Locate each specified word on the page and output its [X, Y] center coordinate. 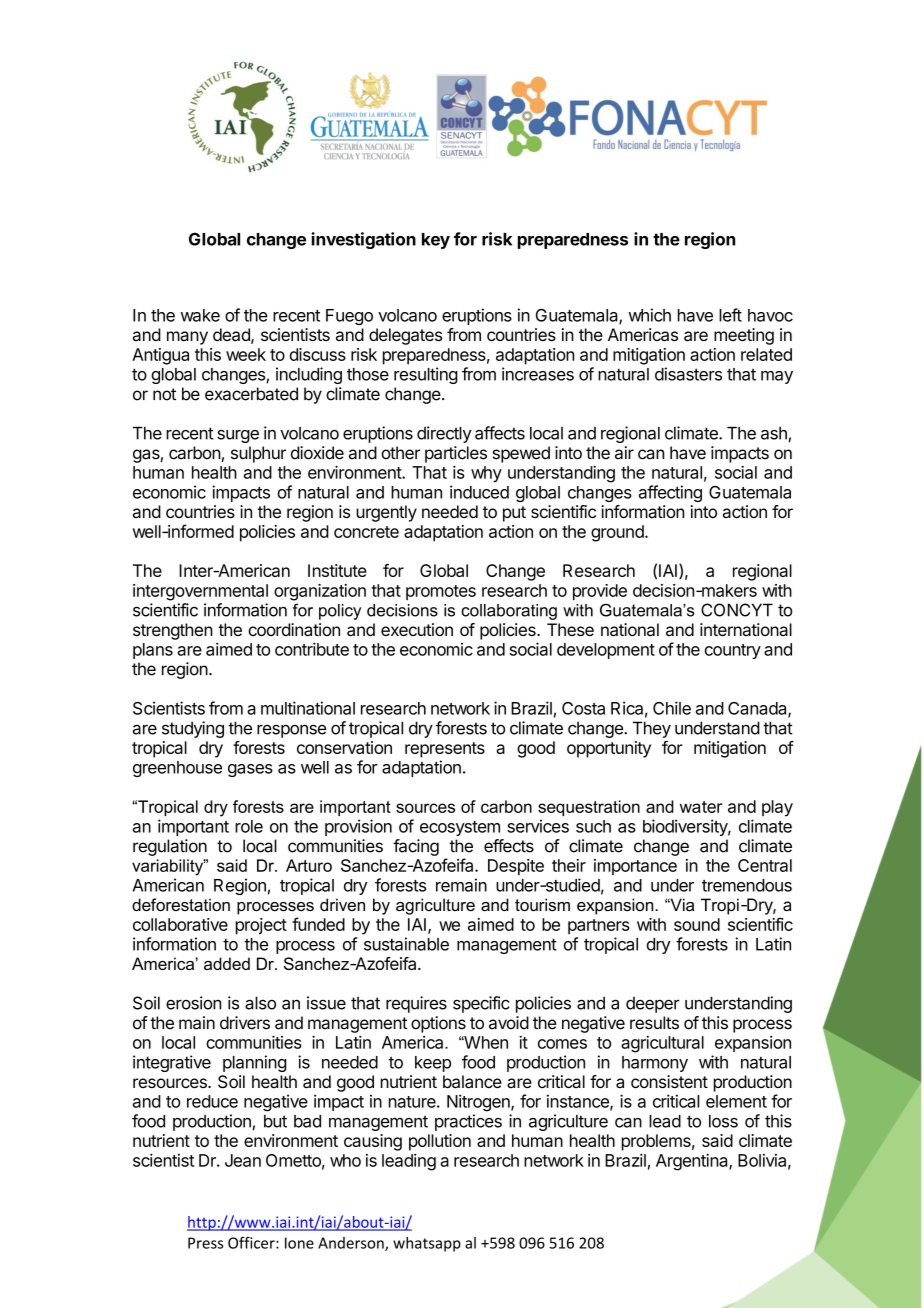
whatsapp [427, 1244]
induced [479, 492]
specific [481, 1004]
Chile [672, 708]
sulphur [258, 454]
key [436, 241]
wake [200, 315]
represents [445, 750]
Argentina [693, 1162]
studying [193, 729]
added [227, 963]
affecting [670, 493]
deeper [653, 1005]
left [730, 315]
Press [205, 1243]
